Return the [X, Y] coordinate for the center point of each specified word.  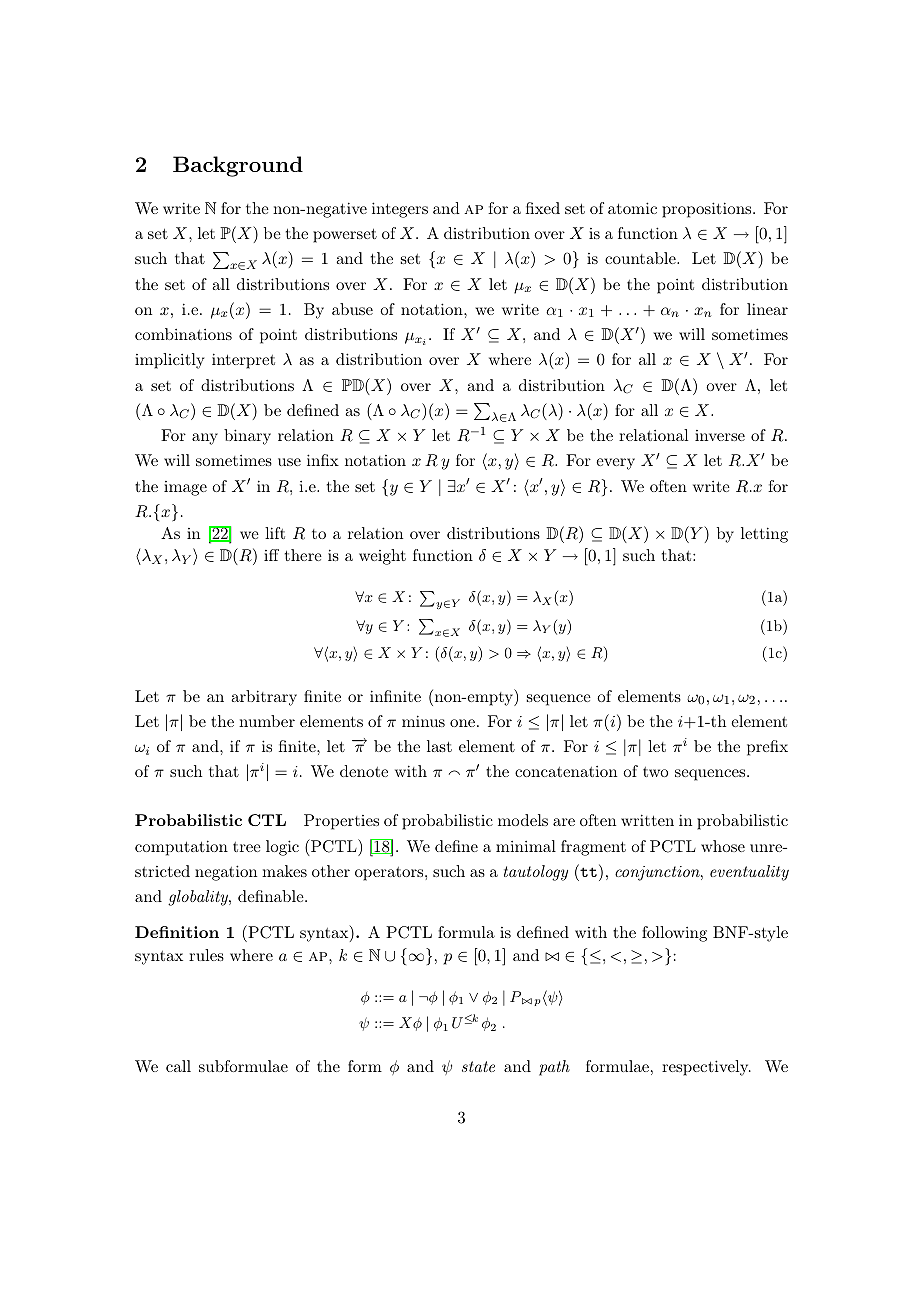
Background [238, 166]
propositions [708, 210]
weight [382, 557]
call [178, 1066]
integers [400, 210]
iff [271, 555]
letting [764, 535]
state [478, 1066]
